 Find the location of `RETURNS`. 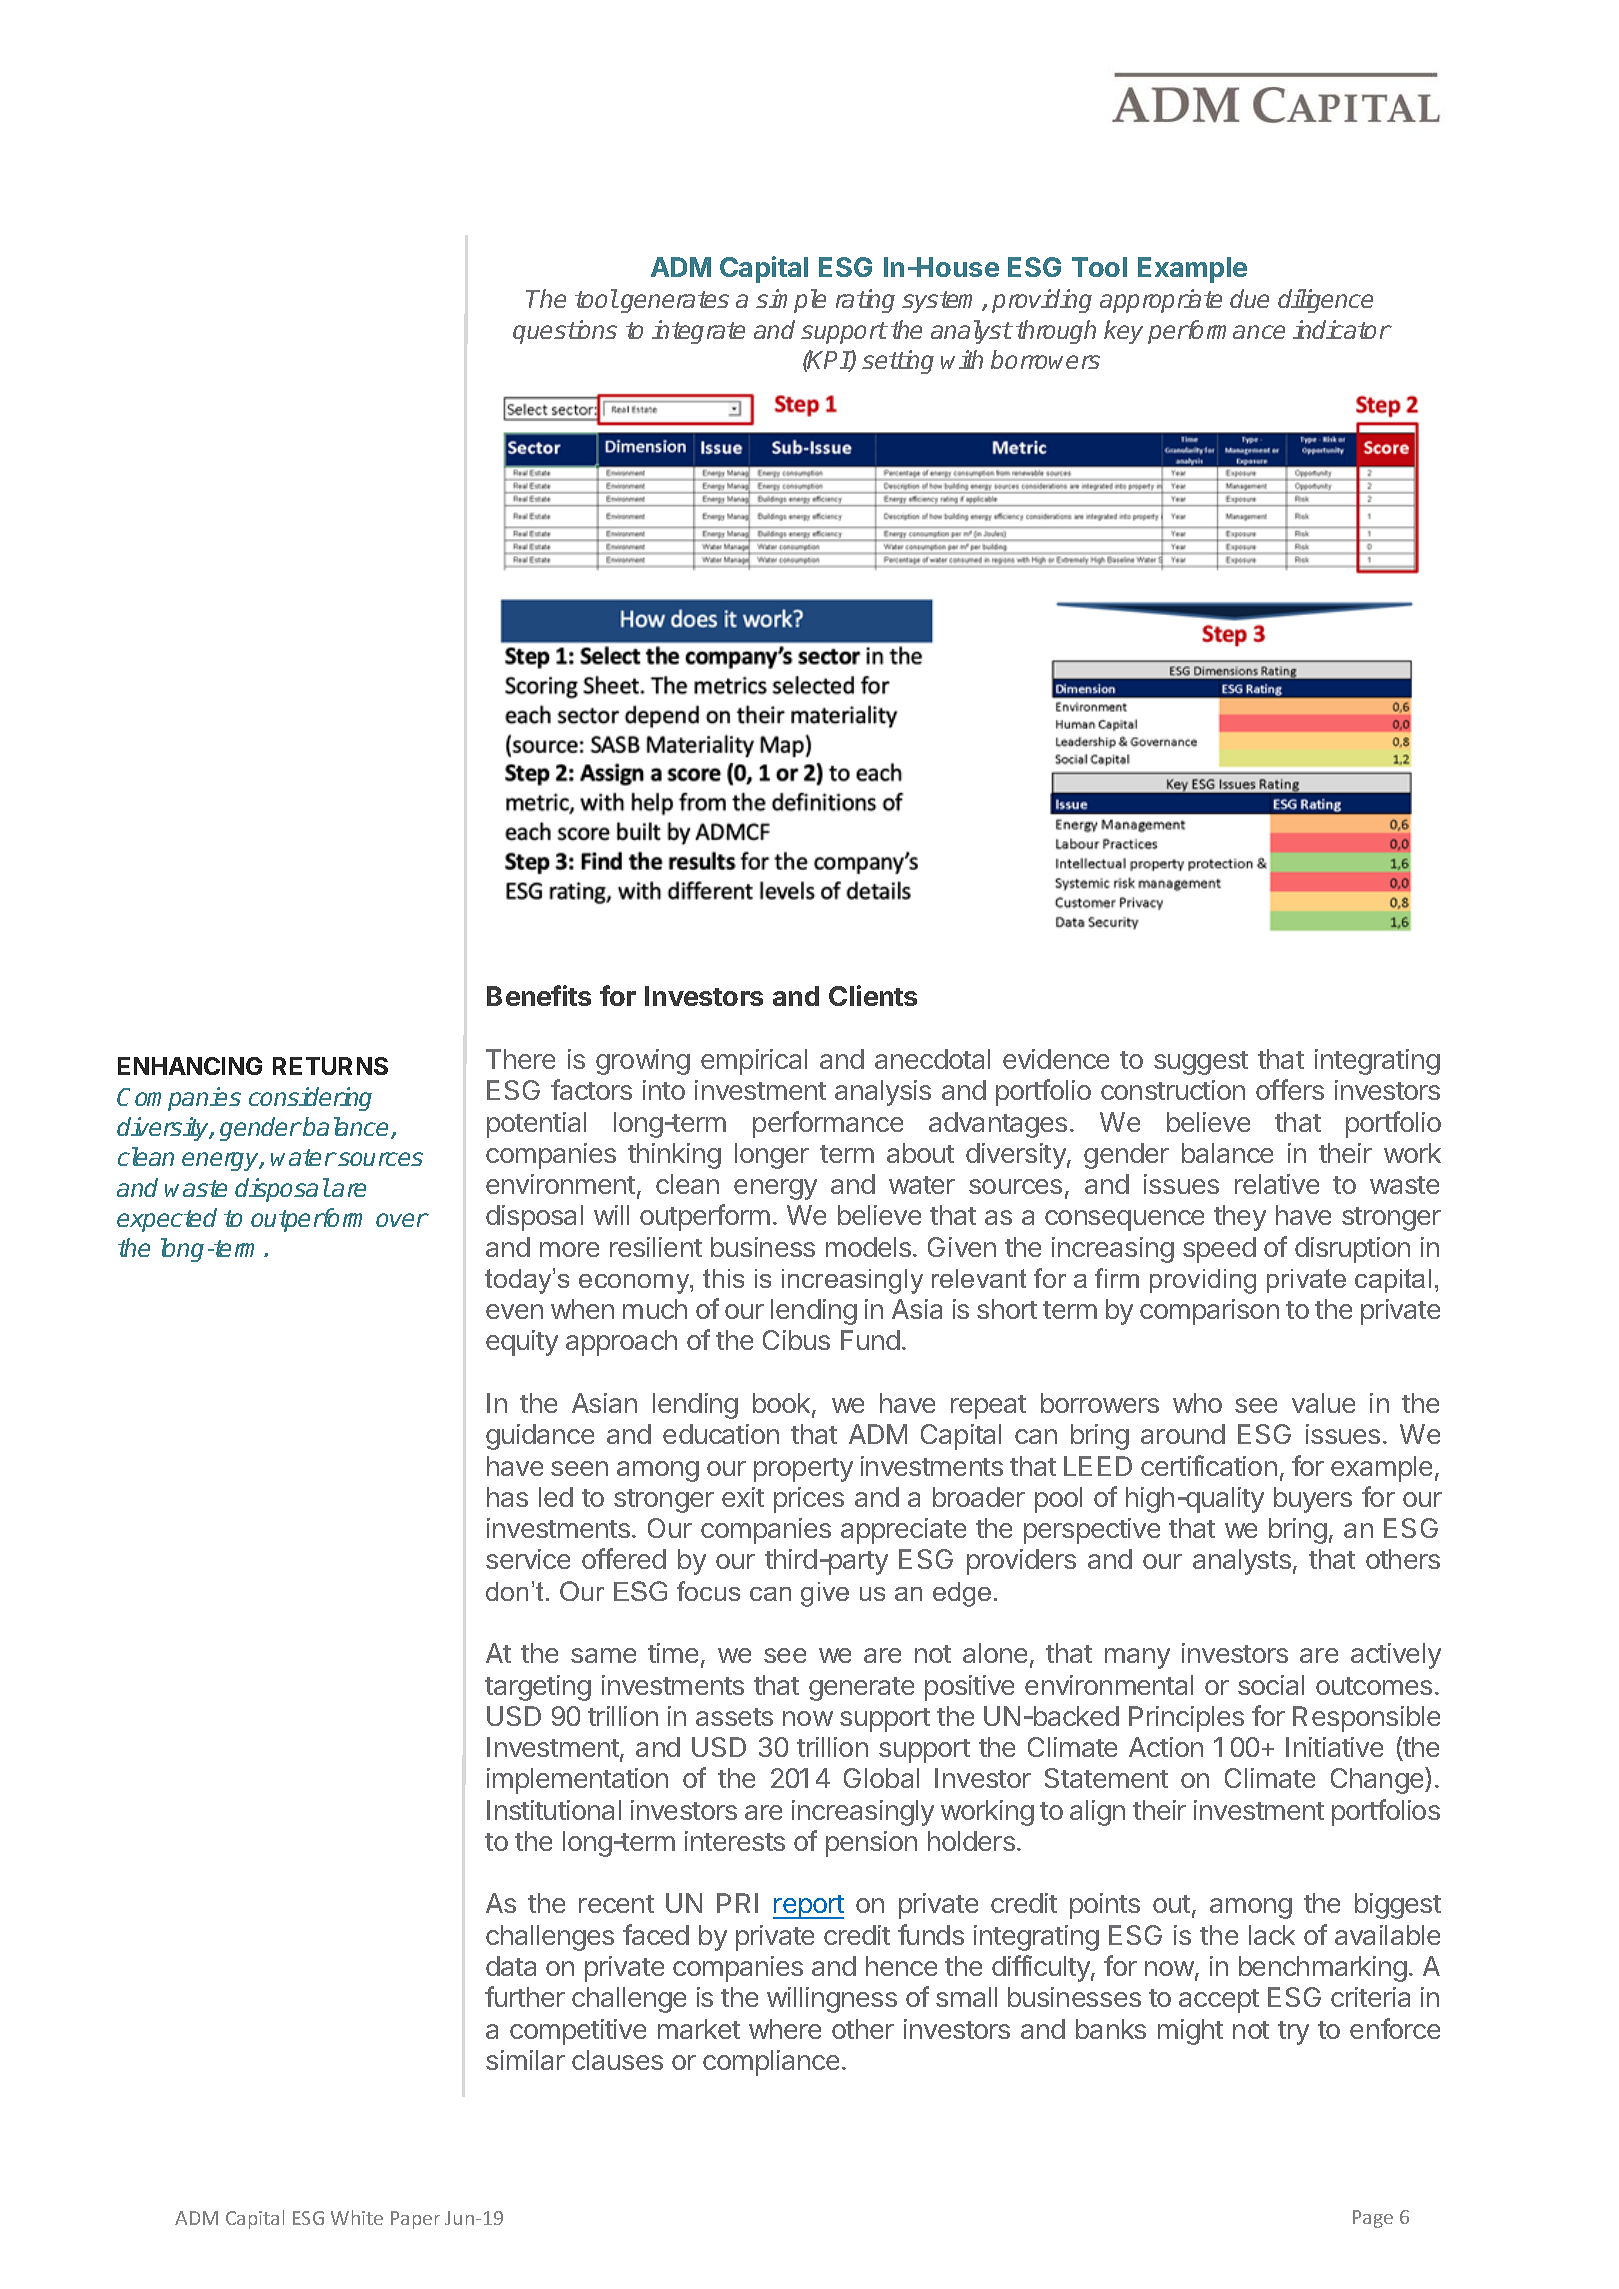

RETURNS is located at coordinates (330, 1066).
